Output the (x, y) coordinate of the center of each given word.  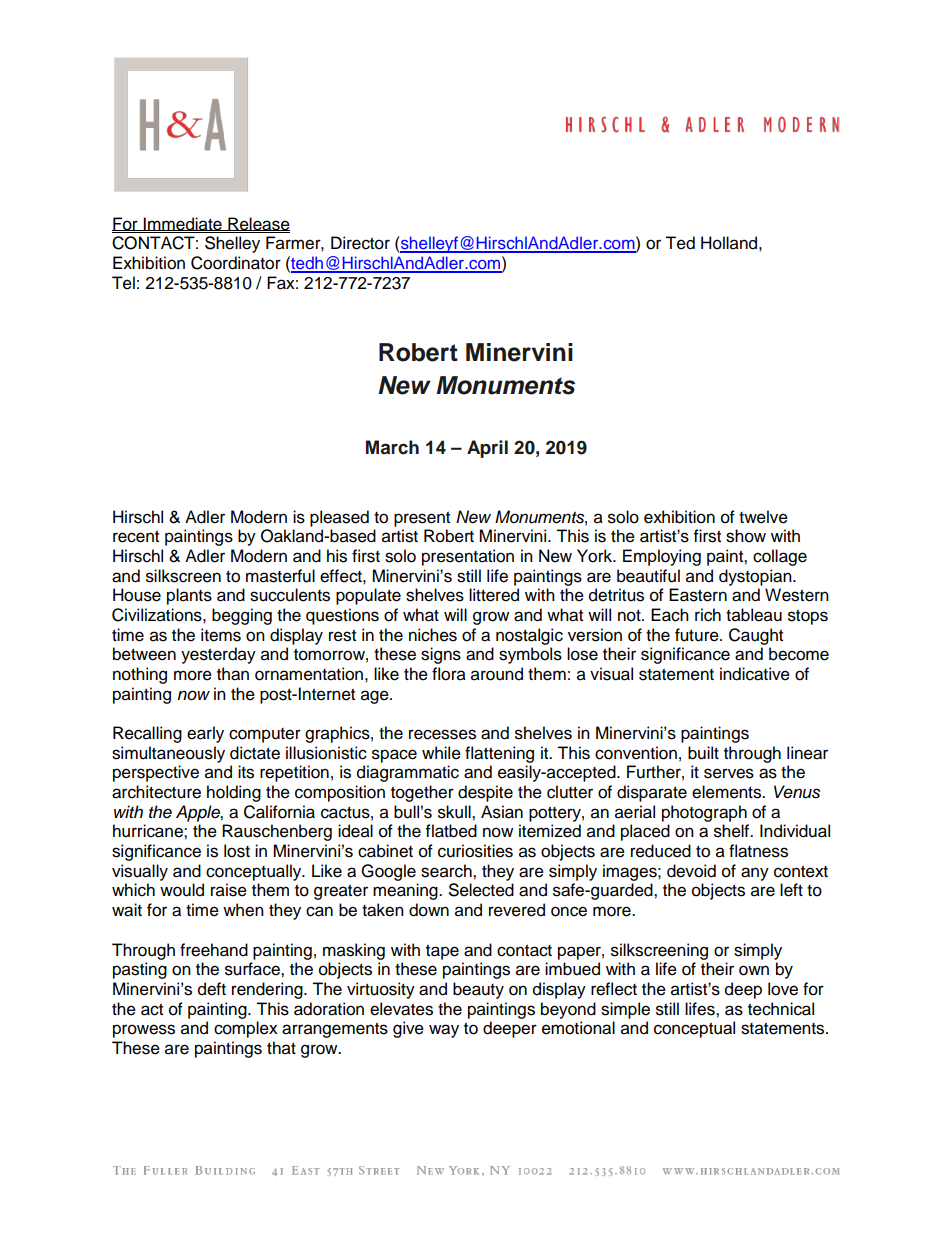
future (698, 635)
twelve (763, 517)
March (392, 447)
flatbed (451, 831)
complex (246, 1029)
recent (136, 537)
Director (360, 243)
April (487, 449)
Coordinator (236, 263)
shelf (733, 831)
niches (433, 635)
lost (237, 851)
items (221, 635)
